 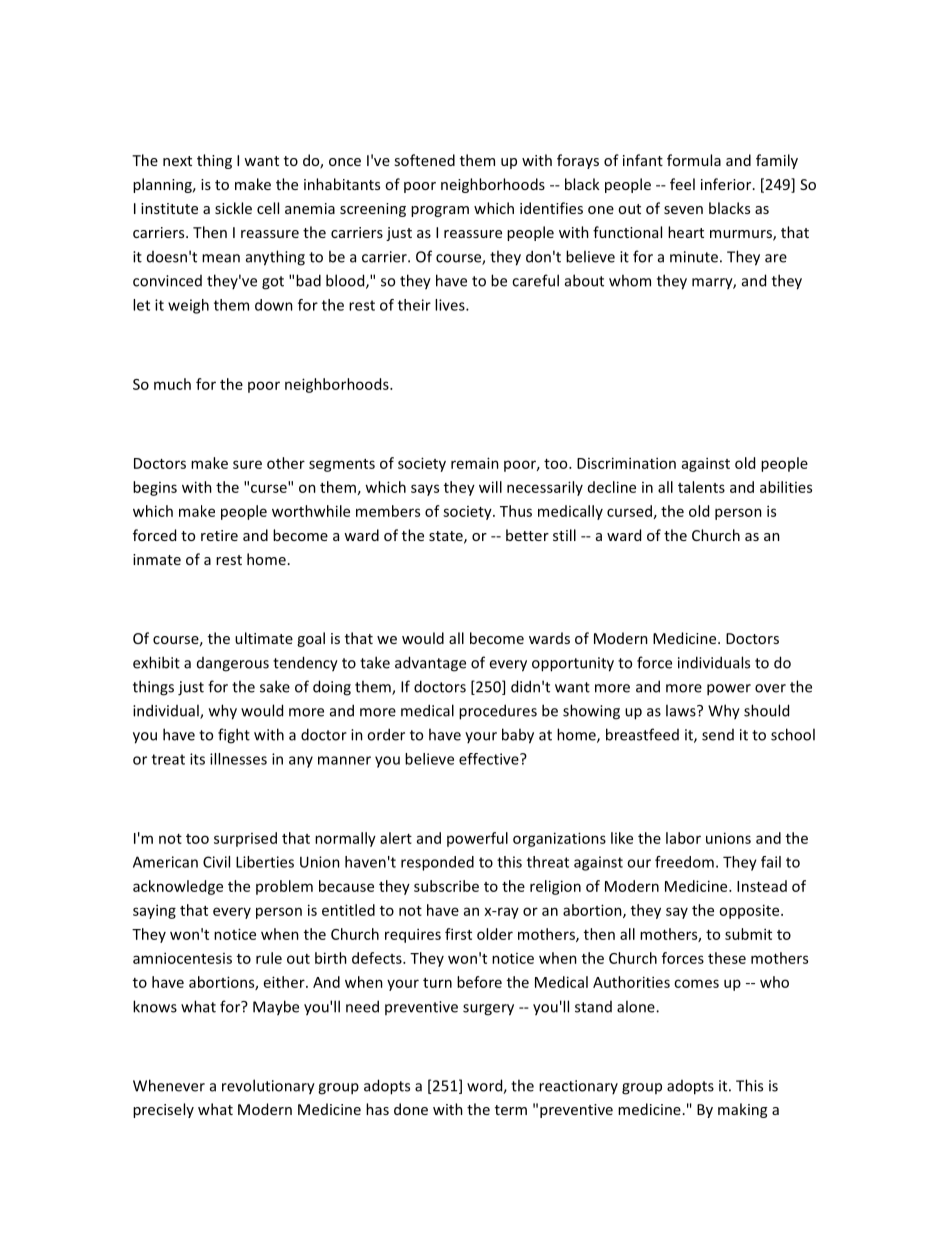 I want to click on much, so click(x=172, y=384).
